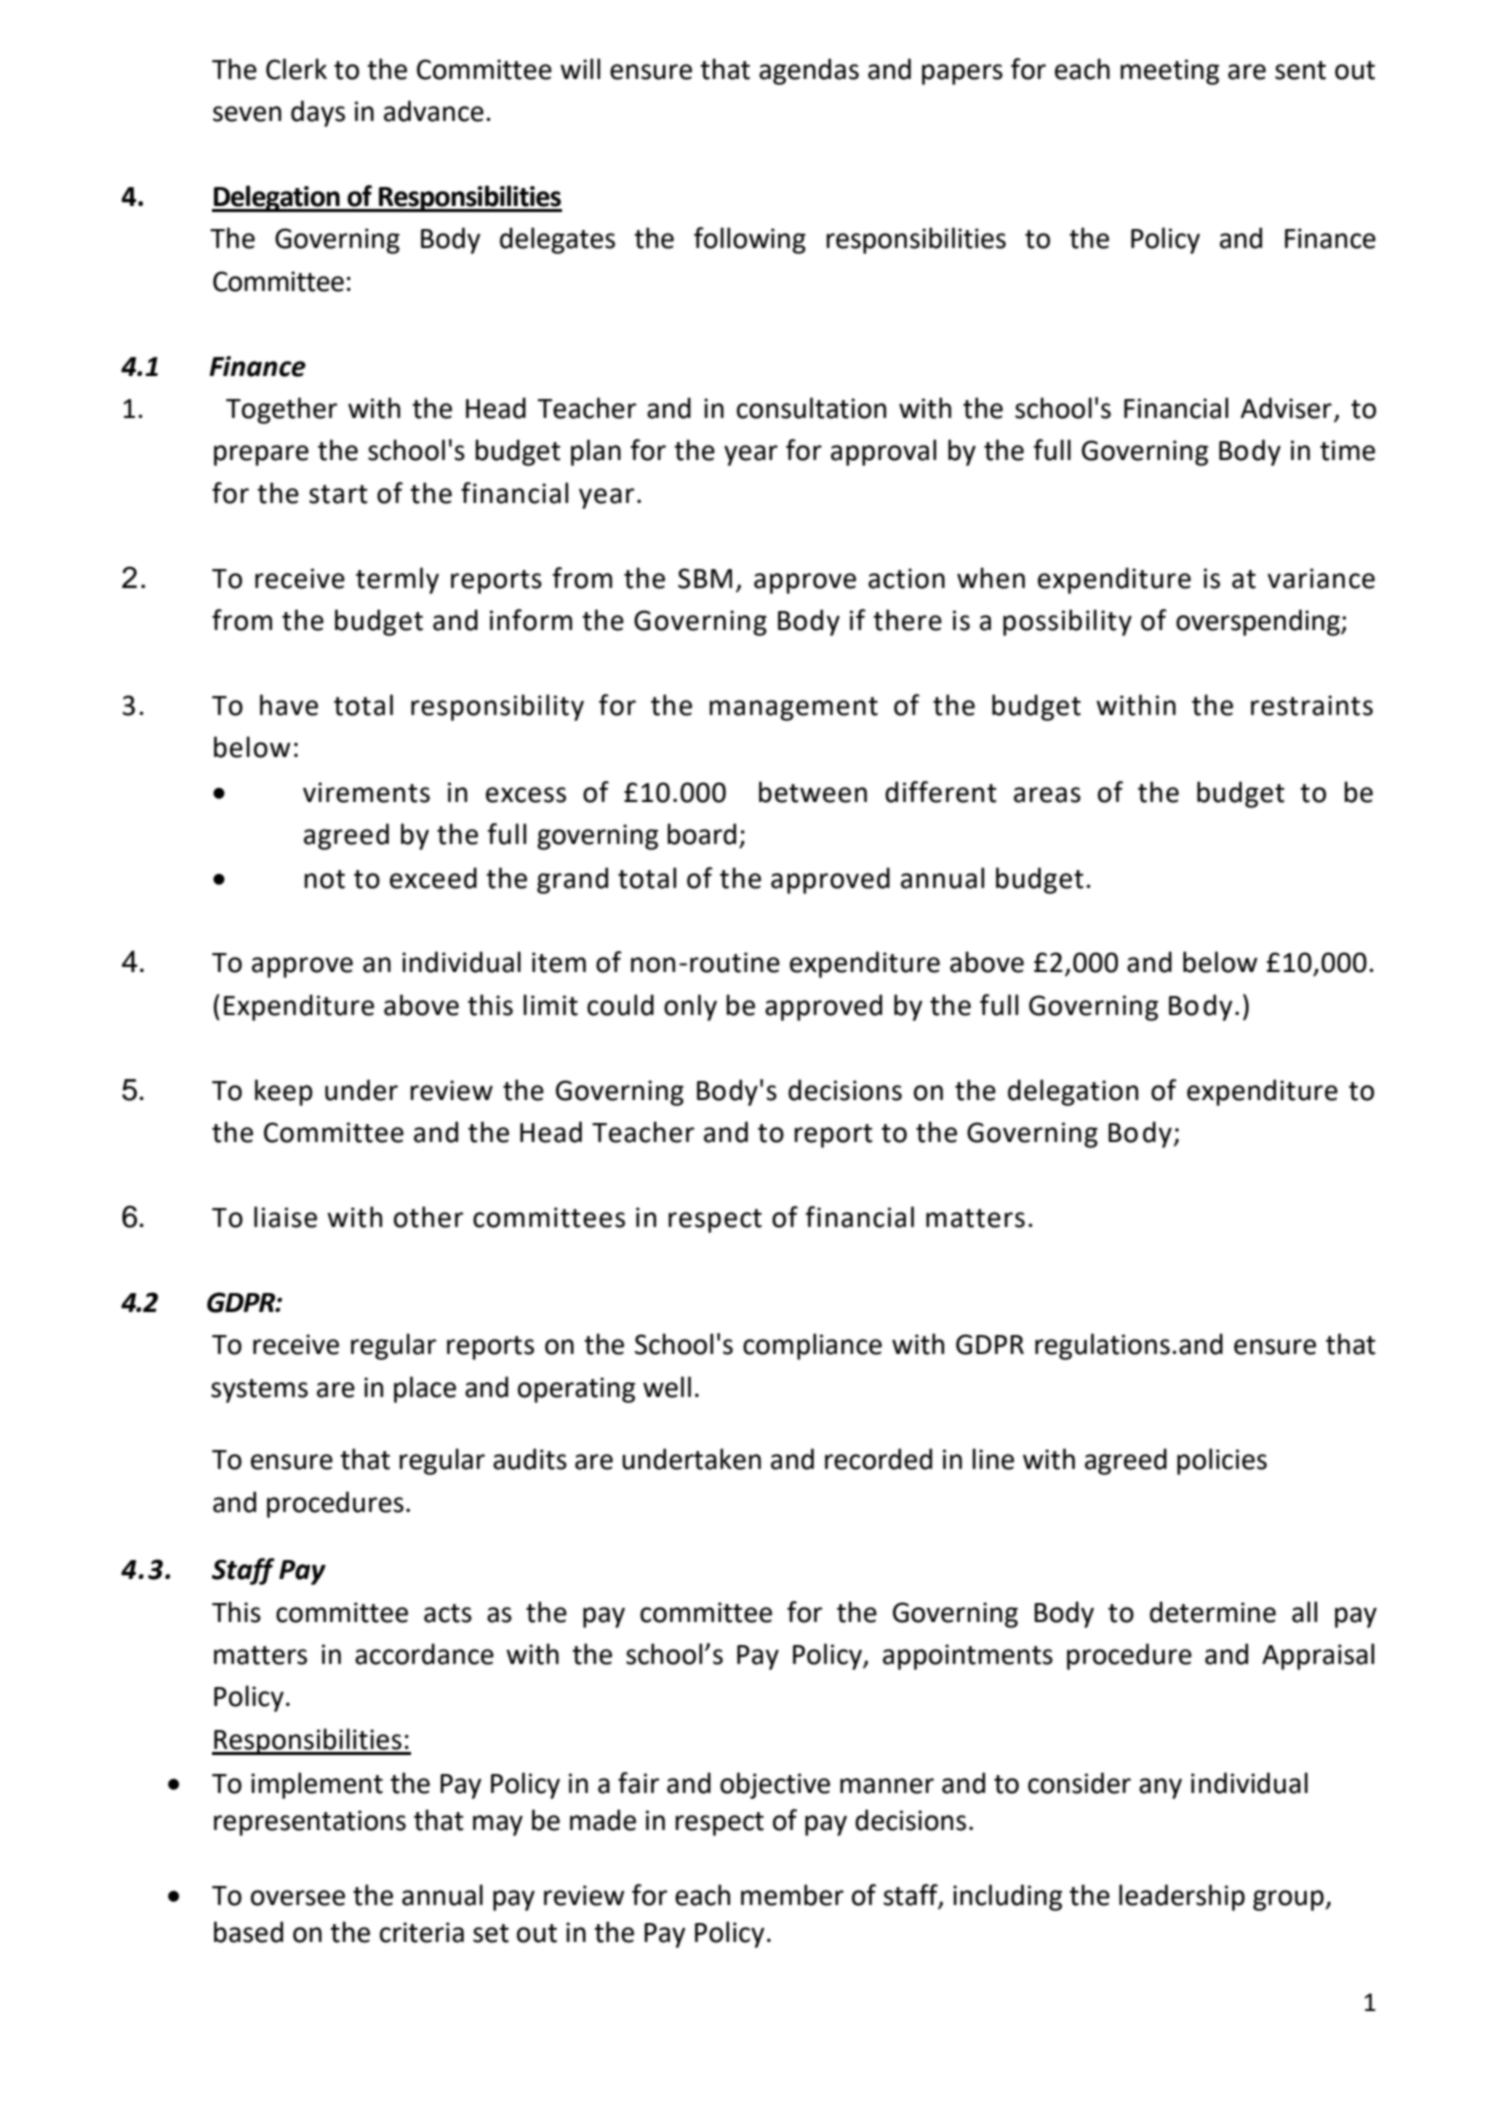  Describe the element at coordinates (1047, 795) in the screenshot. I see `areas` at that location.
